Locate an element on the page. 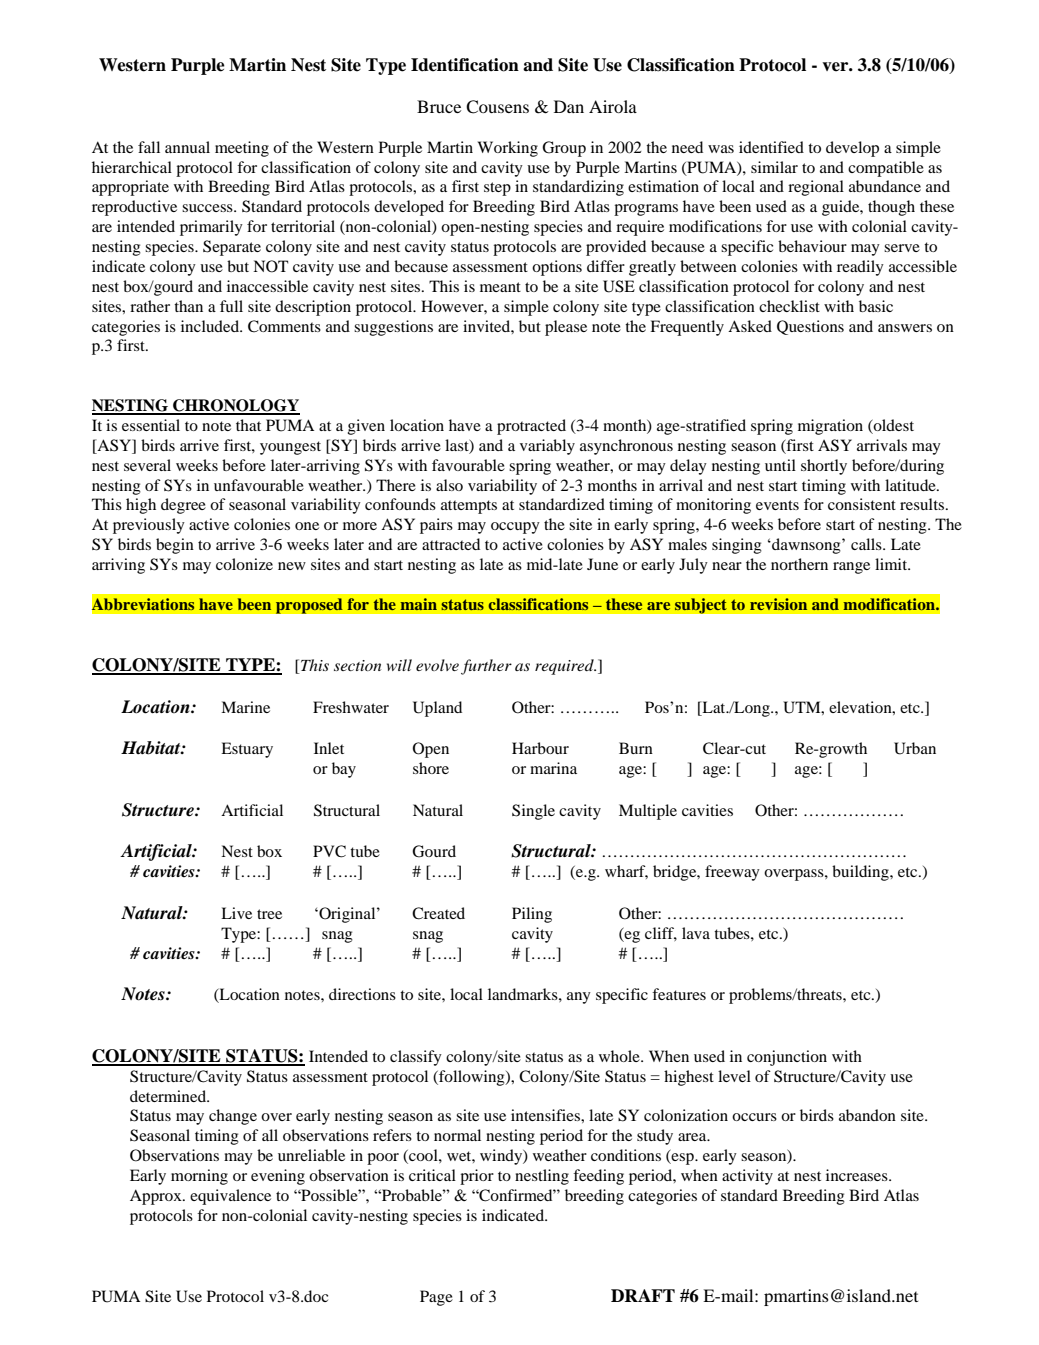 Image resolution: width=1039 pixels, height=1345 pixels. further is located at coordinates (486, 667).
